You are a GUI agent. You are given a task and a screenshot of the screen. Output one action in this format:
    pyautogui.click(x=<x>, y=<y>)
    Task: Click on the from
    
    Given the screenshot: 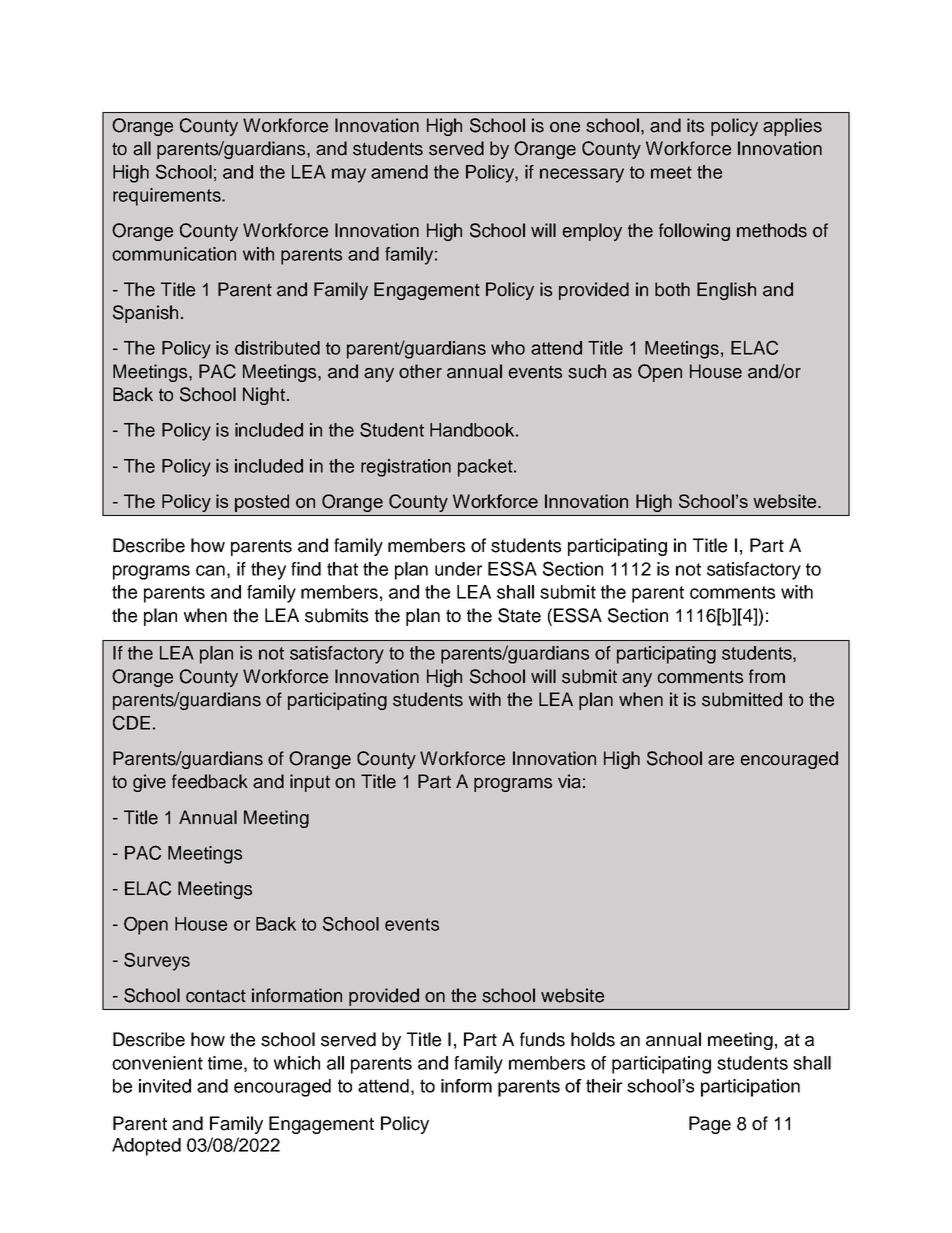 What is the action you would take?
    pyautogui.click(x=767, y=676)
